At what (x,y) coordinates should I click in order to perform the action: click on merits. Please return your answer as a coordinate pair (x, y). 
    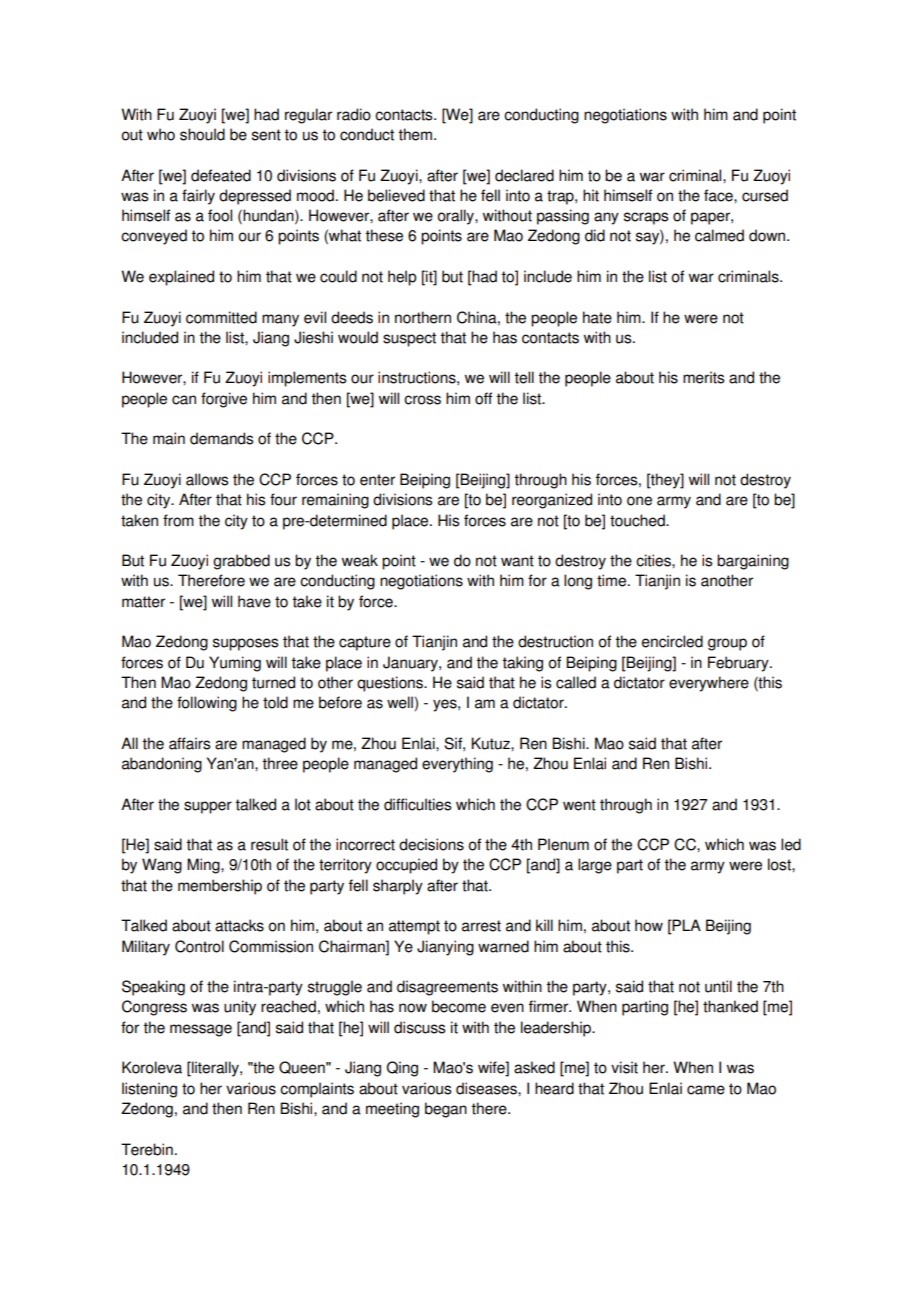
    Looking at the image, I should click on (704, 377).
